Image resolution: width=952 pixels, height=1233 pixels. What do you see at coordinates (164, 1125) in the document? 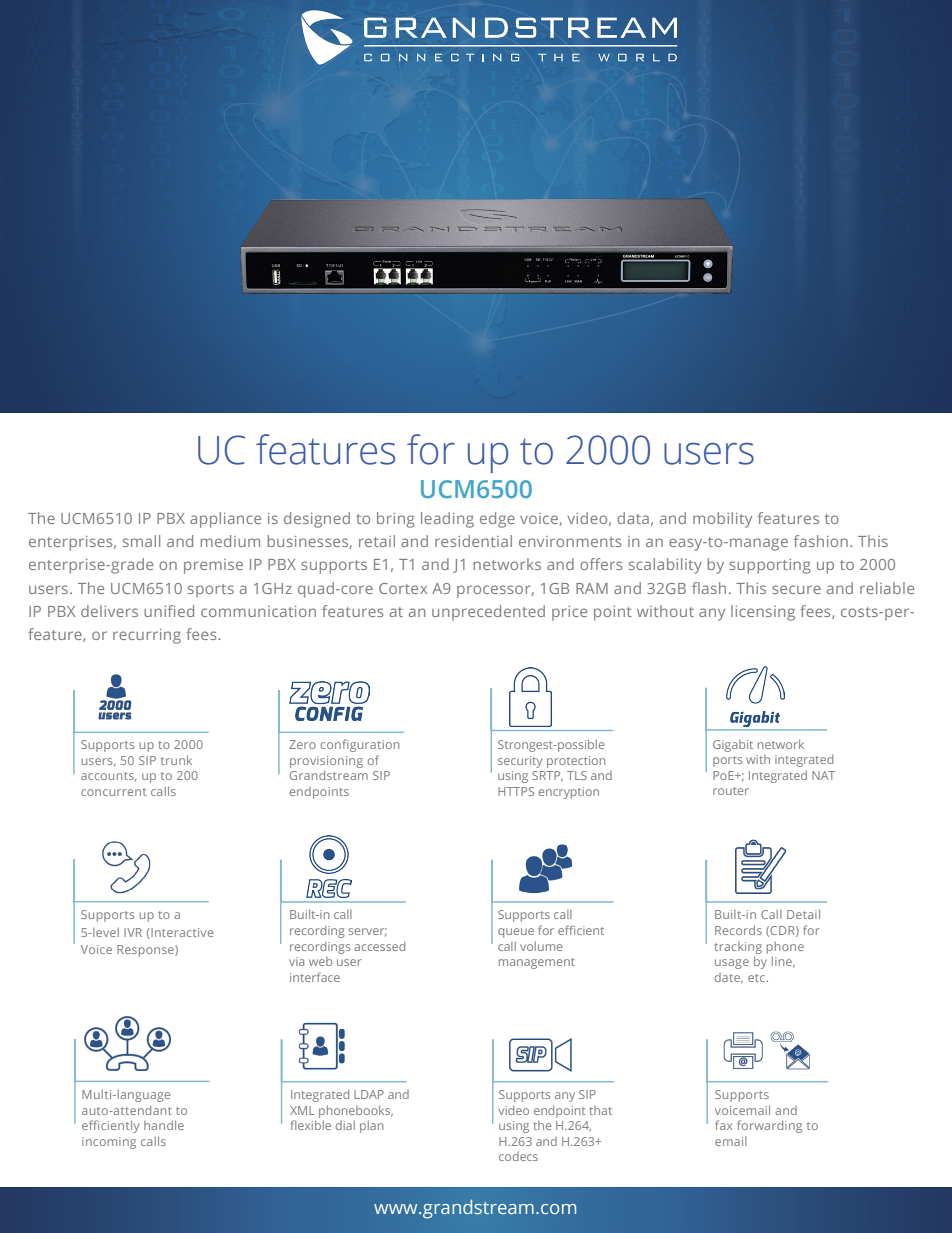
I see `handle` at bounding box center [164, 1125].
